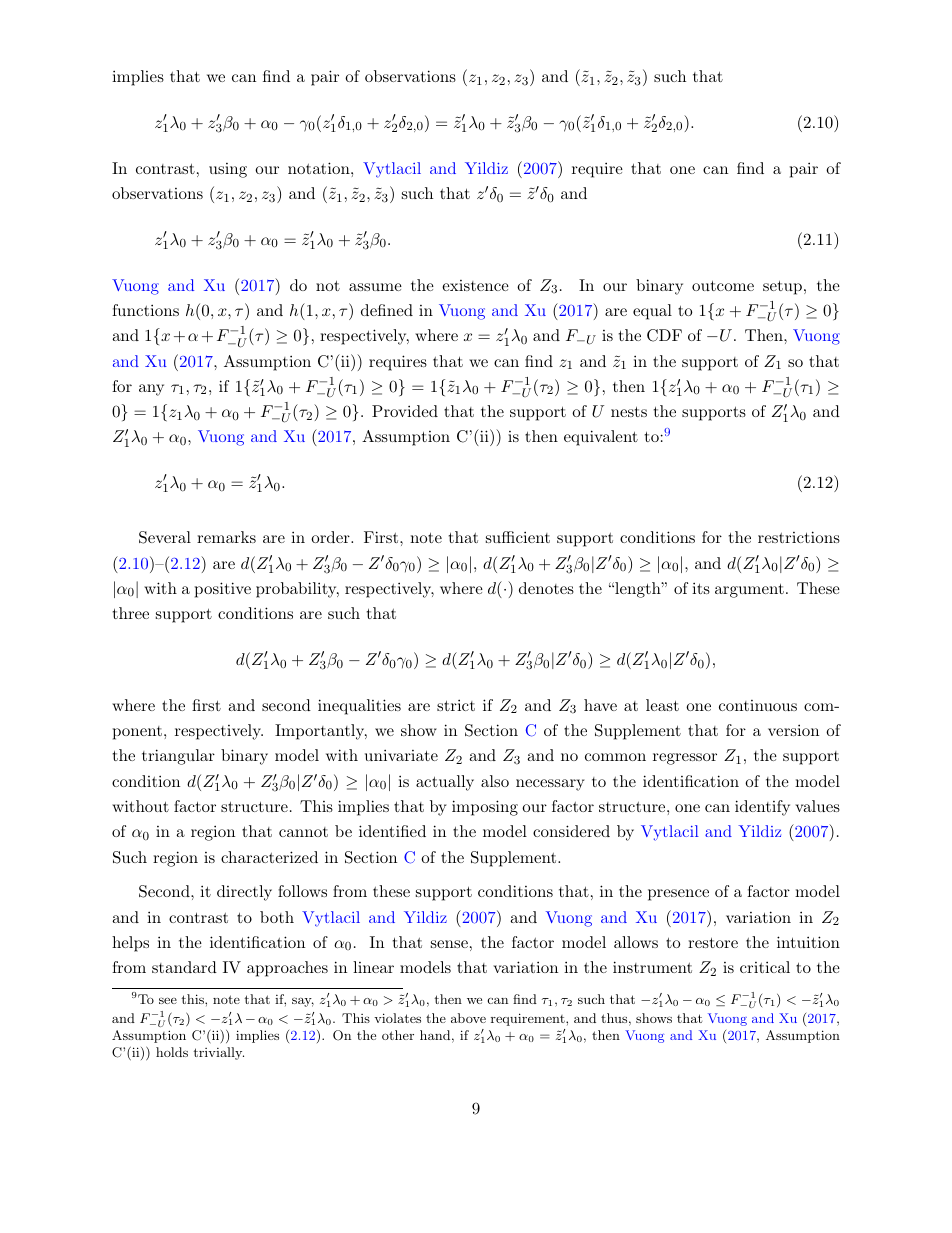 The height and width of the screenshot is (1233, 952). What do you see at coordinates (151, 390) in the screenshot?
I see `any` at bounding box center [151, 390].
